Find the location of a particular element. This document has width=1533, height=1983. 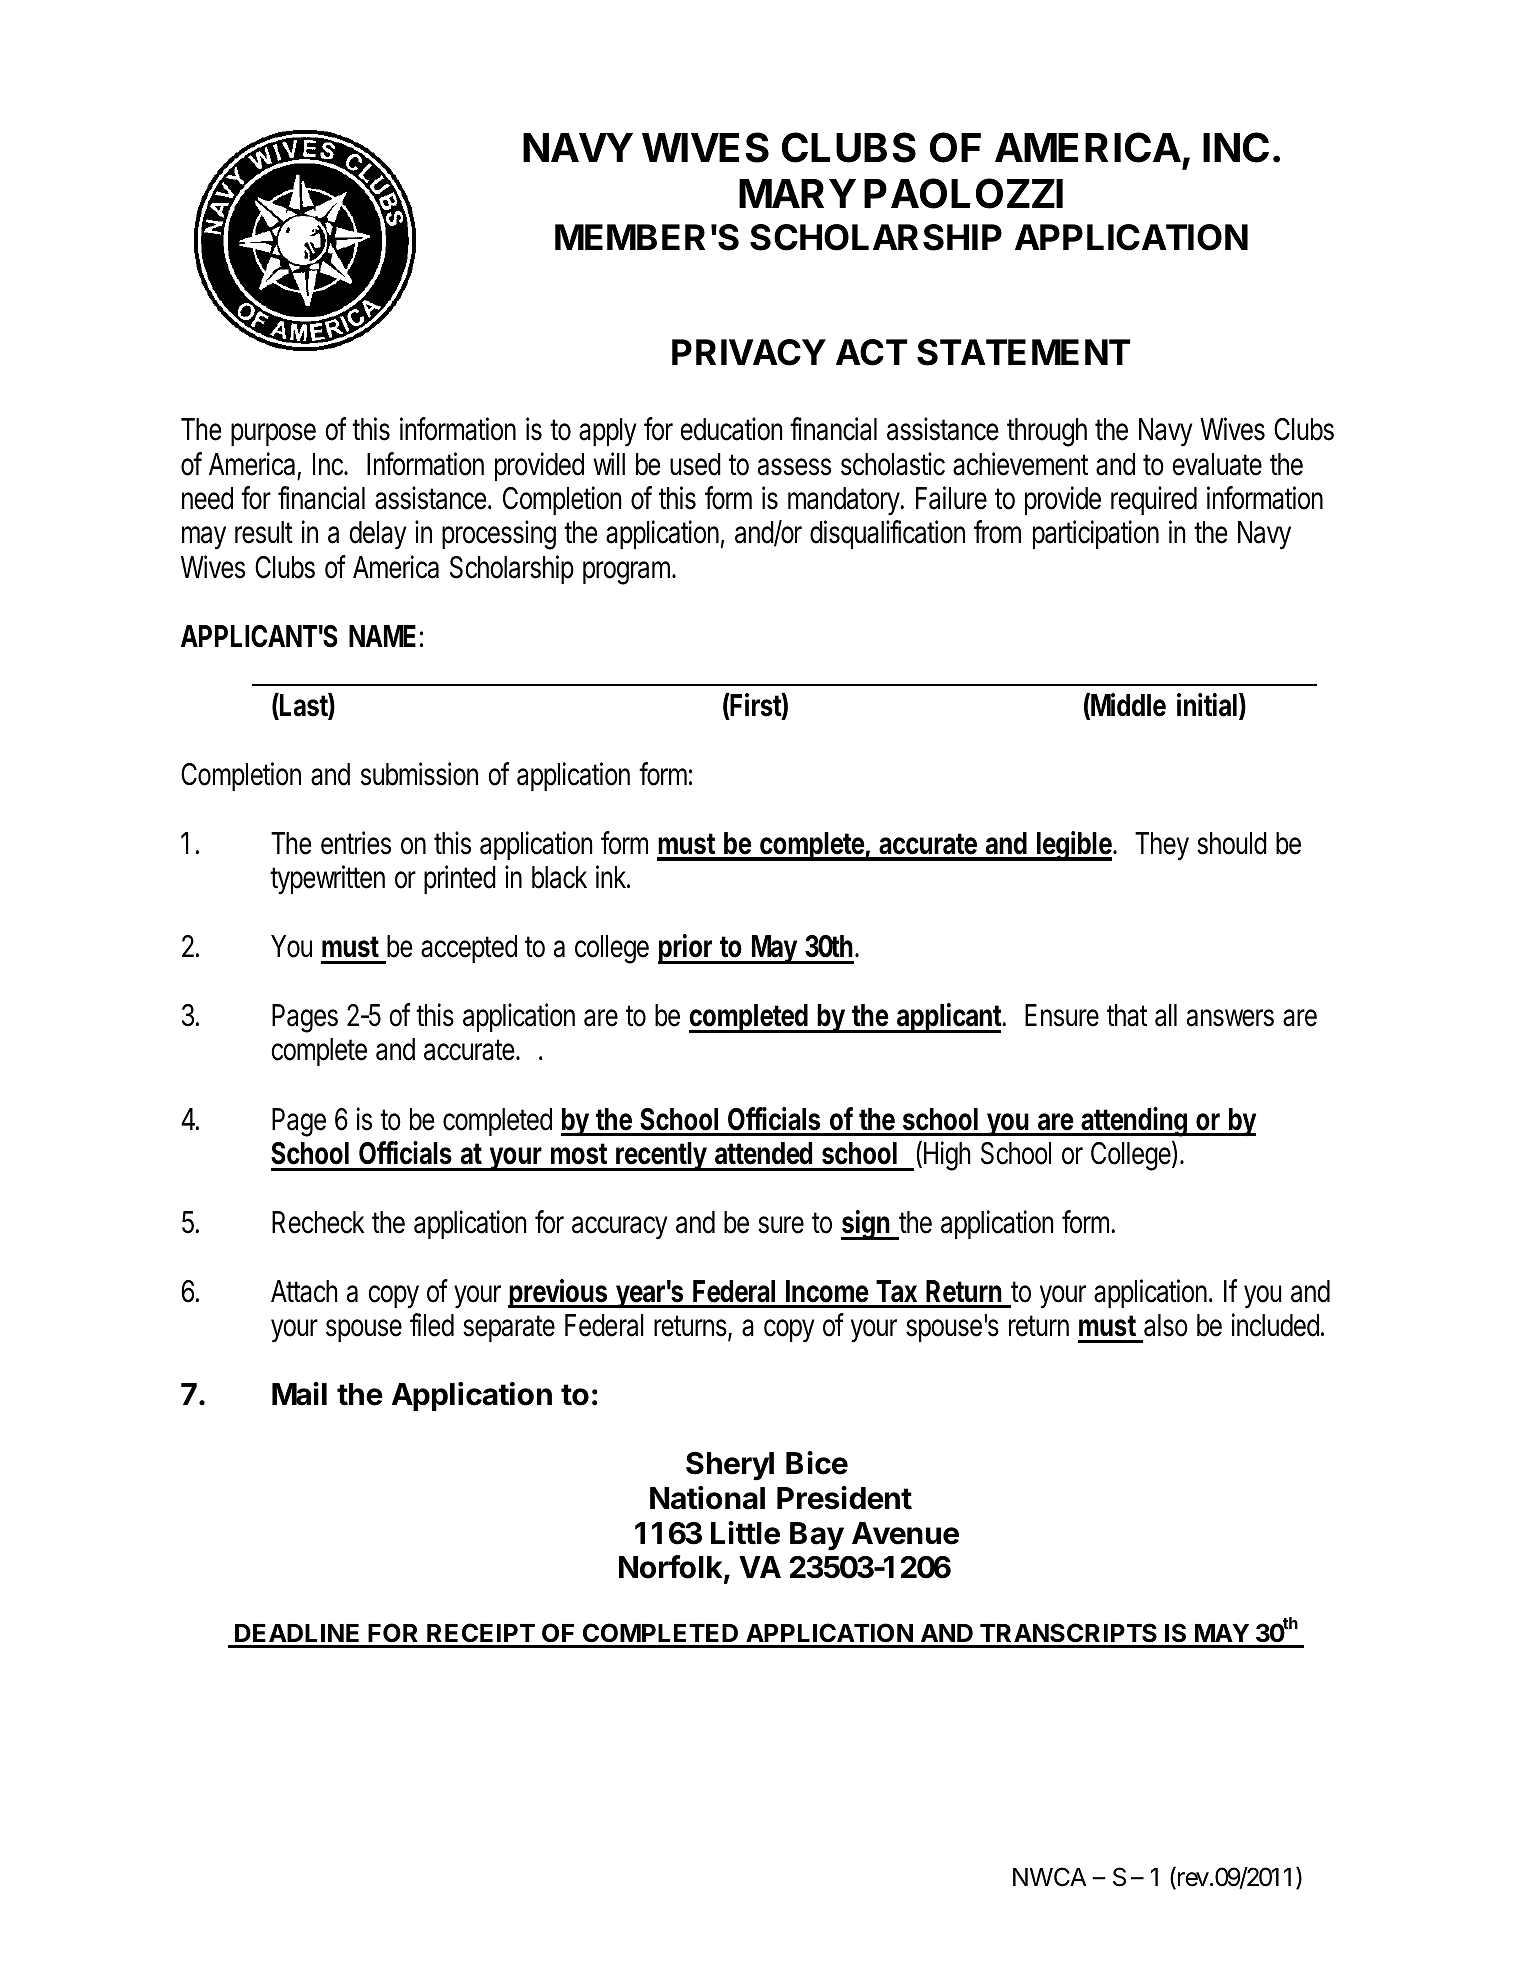

delay is located at coordinates (378, 535).
